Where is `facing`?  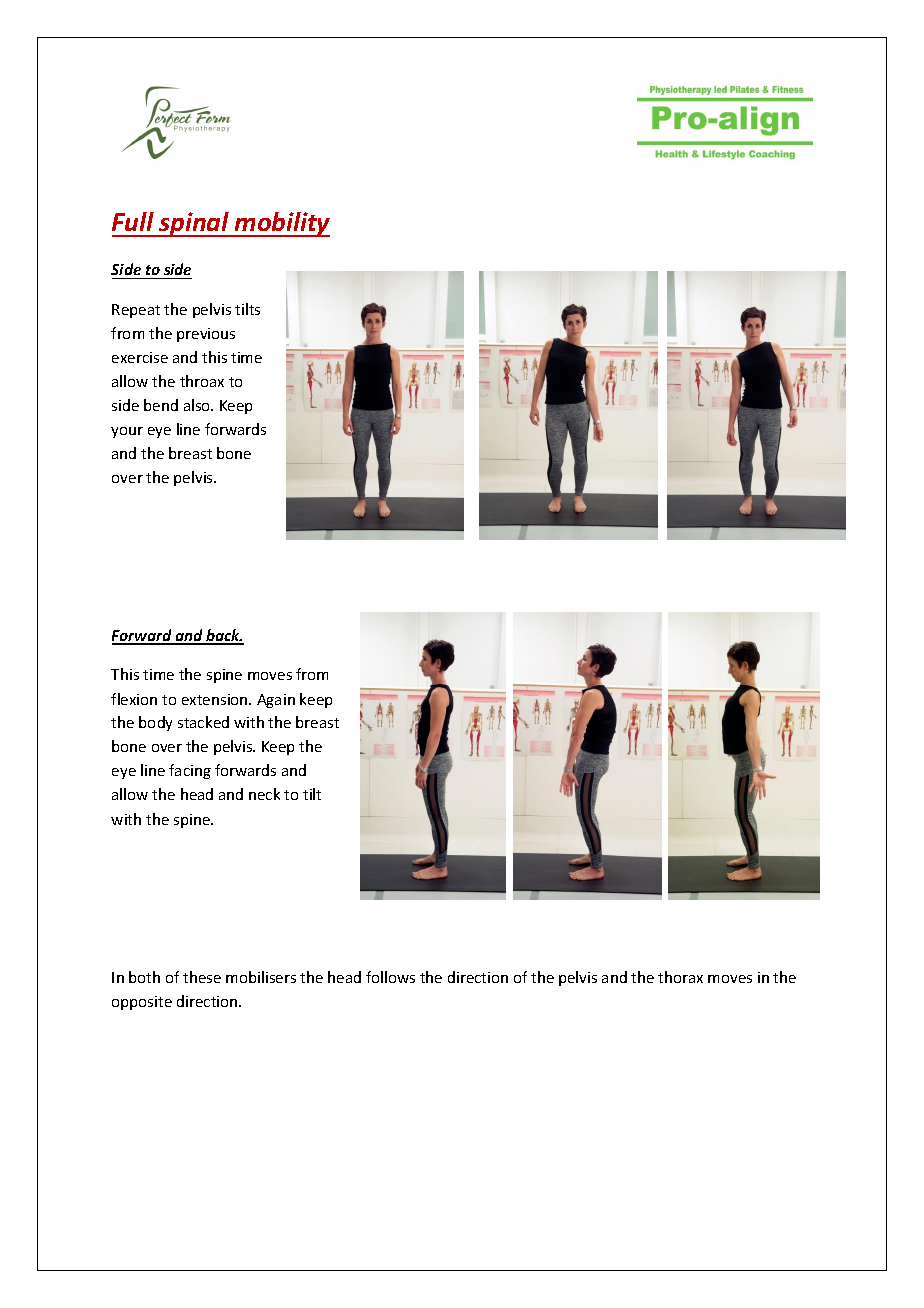
facing is located at coordinates (190, 771).
